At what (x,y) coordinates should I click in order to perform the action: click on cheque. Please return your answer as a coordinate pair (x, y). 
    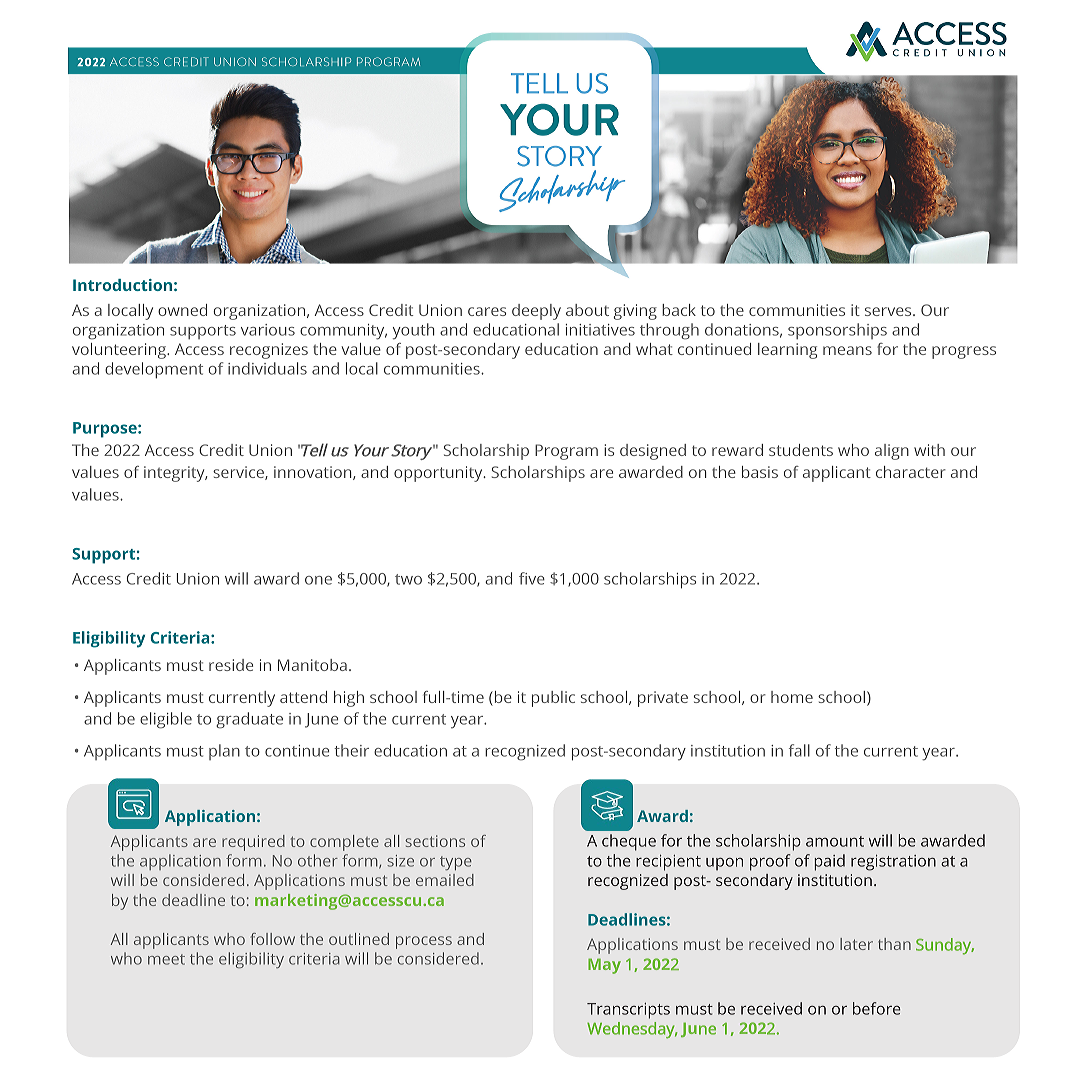
    Looking at the image, I should click on (629, 842).
